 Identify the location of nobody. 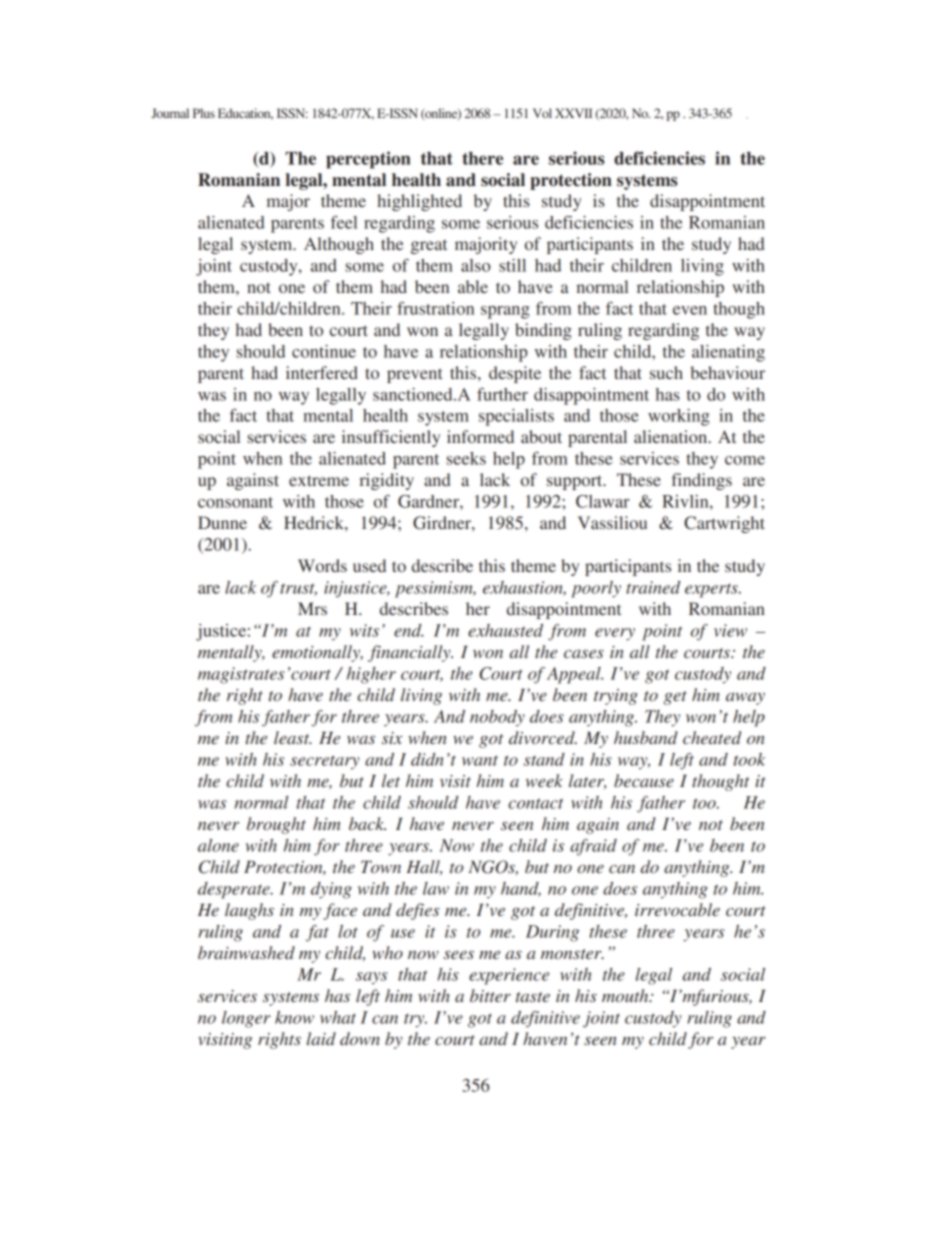
(497, 718).
